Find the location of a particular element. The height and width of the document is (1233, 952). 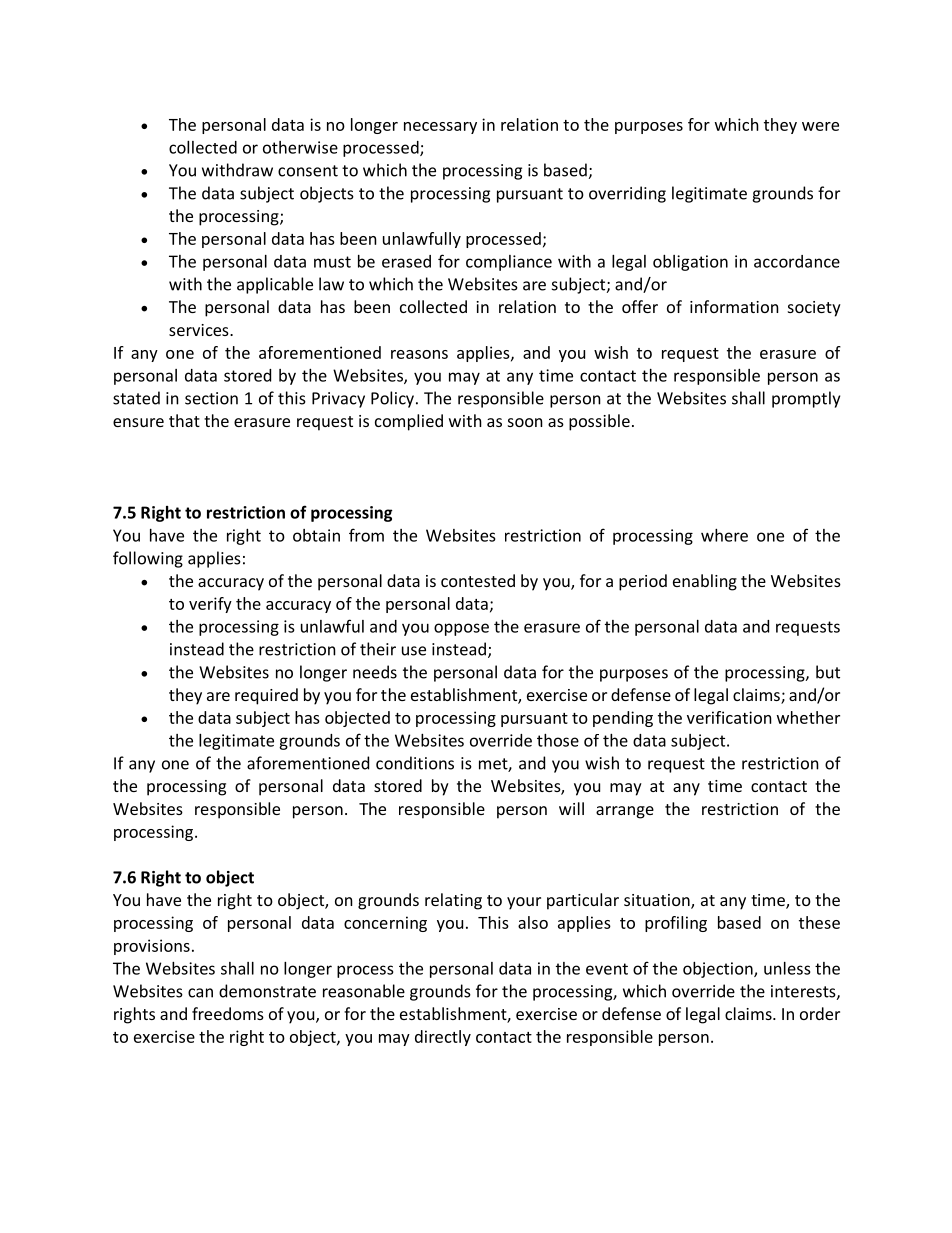

were is located at coordinates (820, 126).
